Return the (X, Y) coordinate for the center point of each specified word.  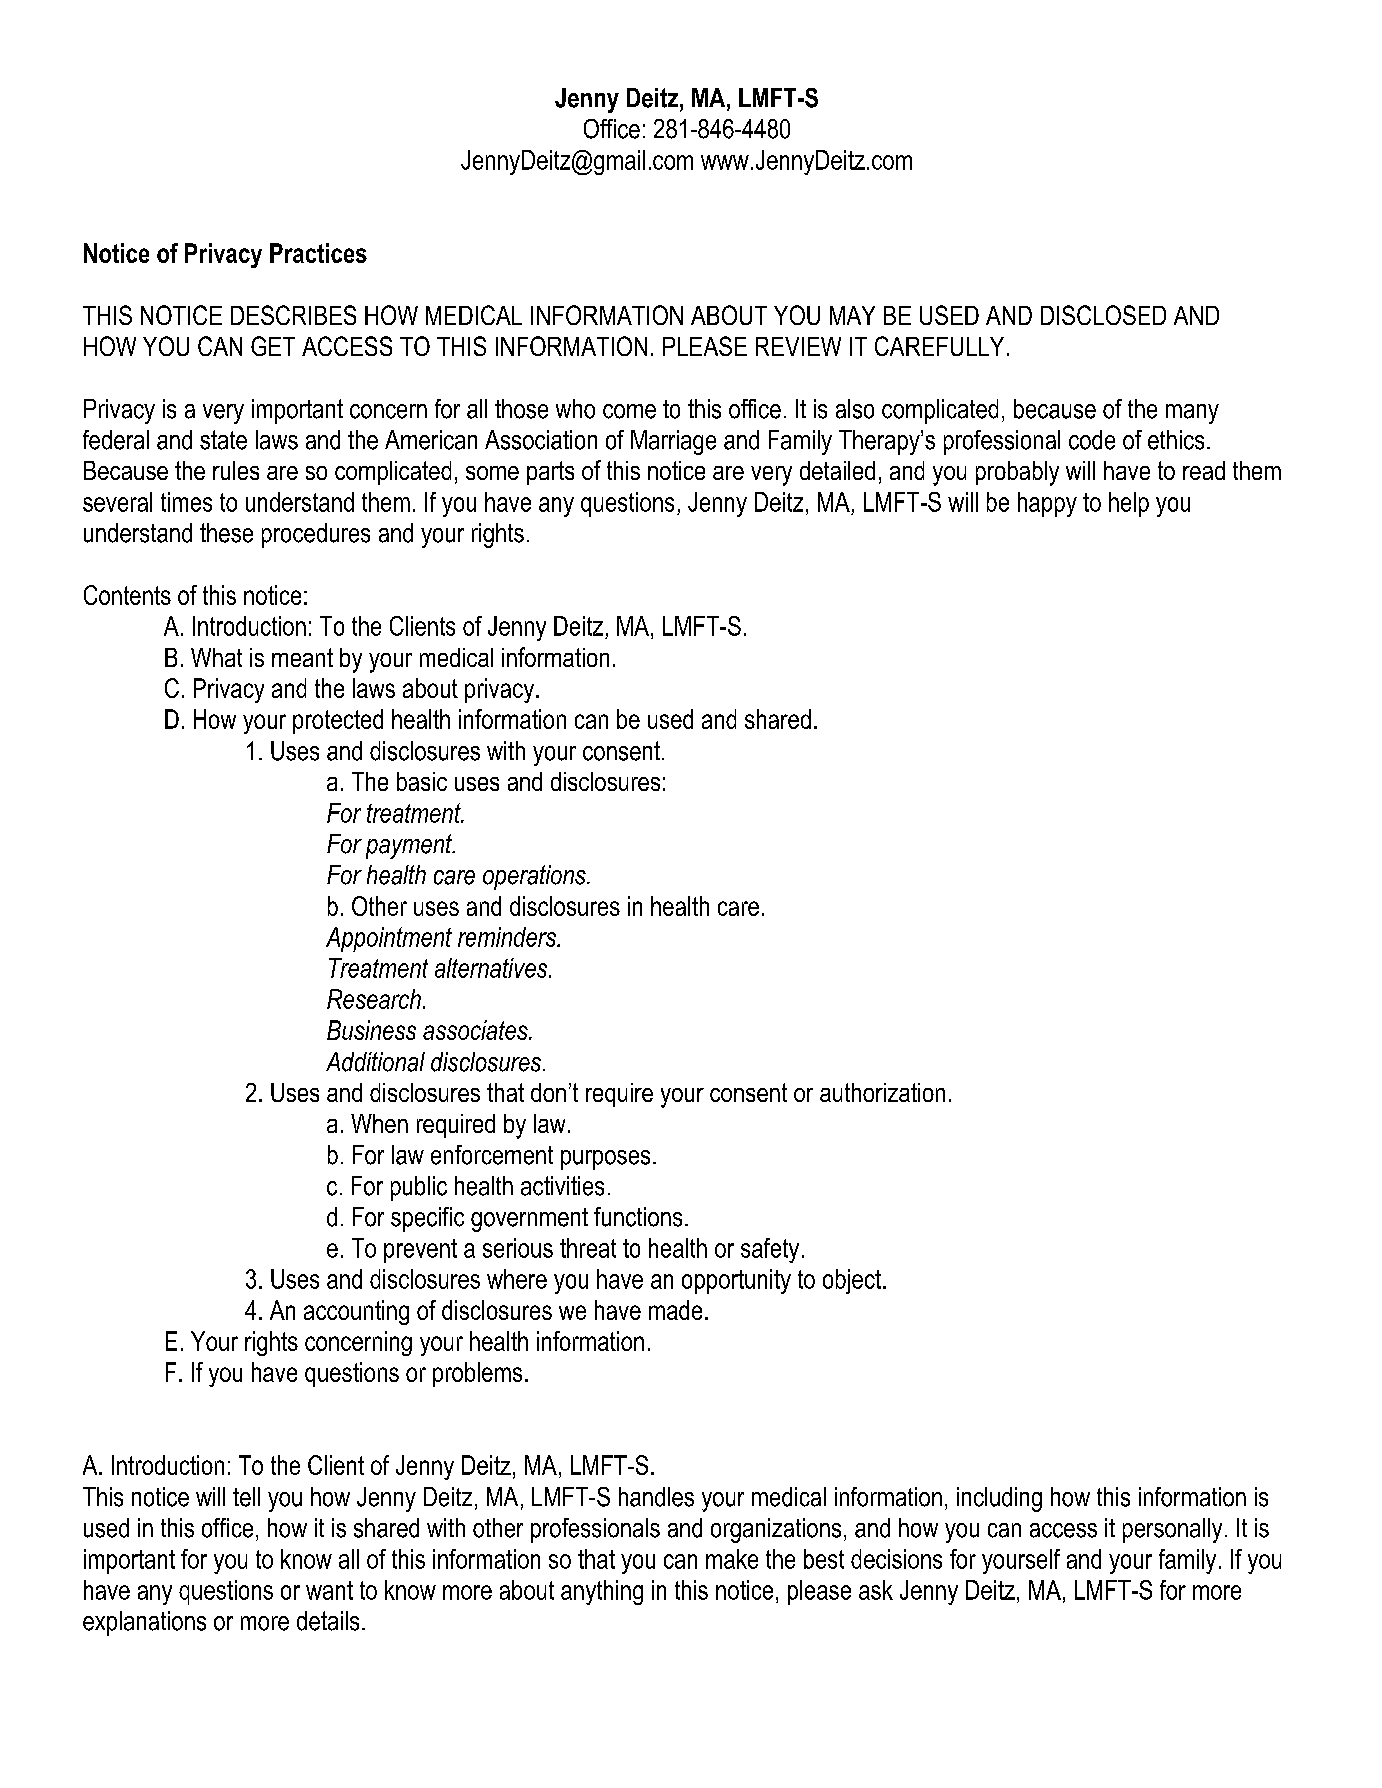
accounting (356, 1312)
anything (602, 1592)
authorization (882, 1092)
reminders (508, 937)
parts (550, 473)
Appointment (389, 939)
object (853, 1281)
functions (638, 1217)
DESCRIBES (293, 315)
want (329, 1590)
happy (1047, 504)
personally (1172, 1530)
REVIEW (798, 346)
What (216, 657)
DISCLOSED (1103, 315)
